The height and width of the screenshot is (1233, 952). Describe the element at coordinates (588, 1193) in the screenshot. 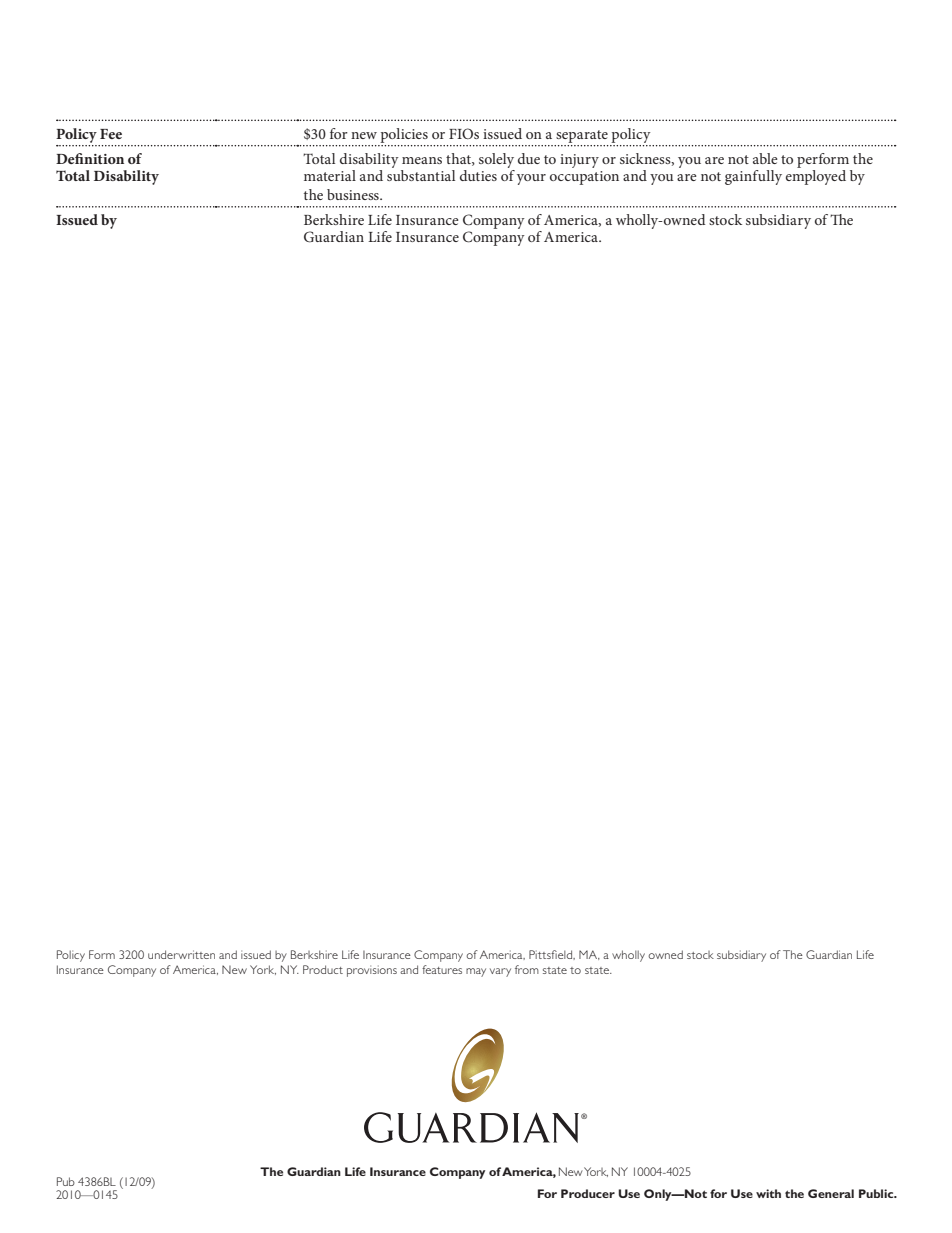

I see `Producer` at that location.
